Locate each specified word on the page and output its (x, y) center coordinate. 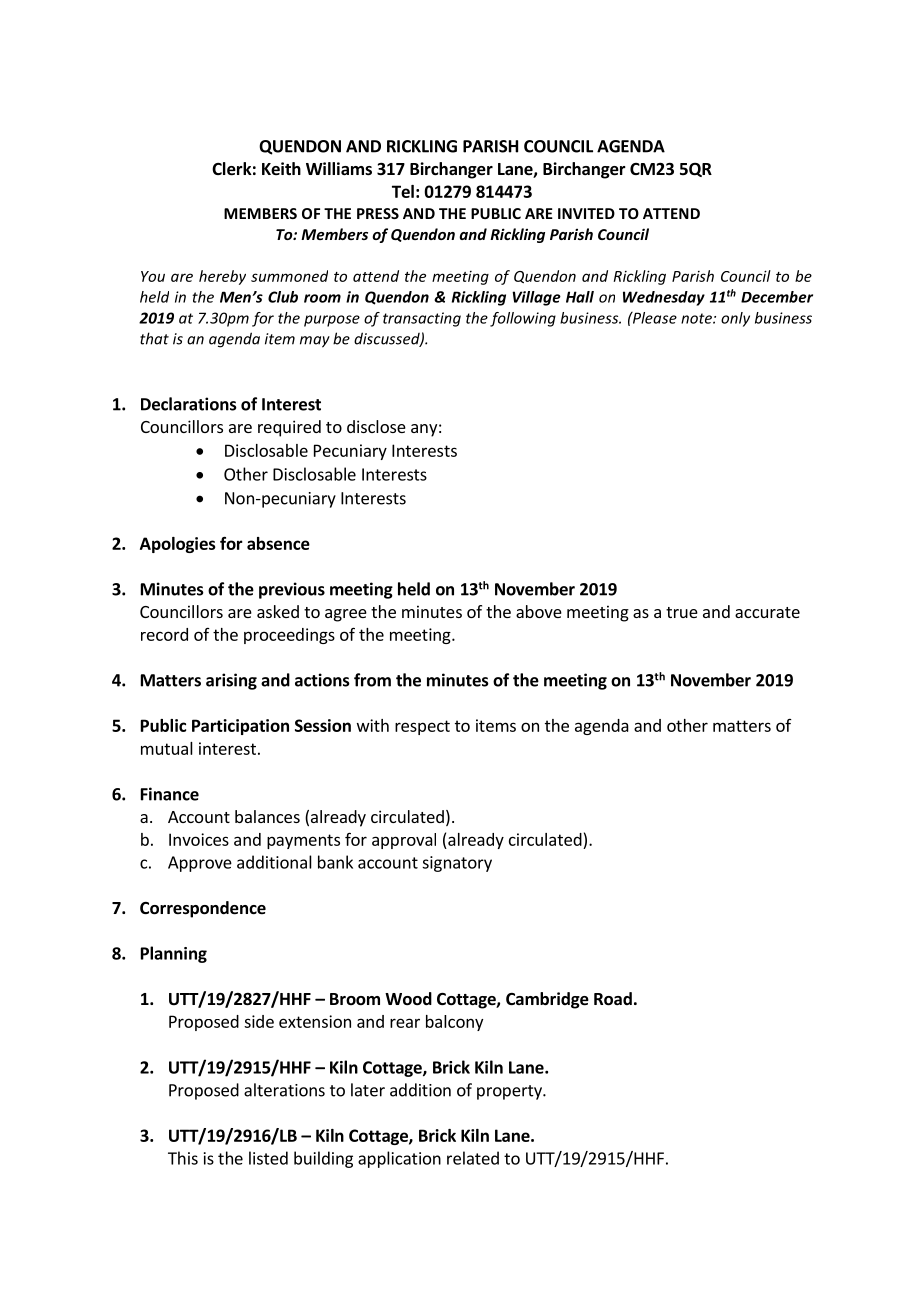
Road (613, 999)
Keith (281, 169)
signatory (457, 864)
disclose (376, 426)
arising (231, 681)
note (697, 318)
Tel (403, 191)
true (682, 612)
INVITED (586, 213)
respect (422, 727)
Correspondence (203, 909)
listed (268, 1158)
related (473, 1158)
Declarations (189, 404)
